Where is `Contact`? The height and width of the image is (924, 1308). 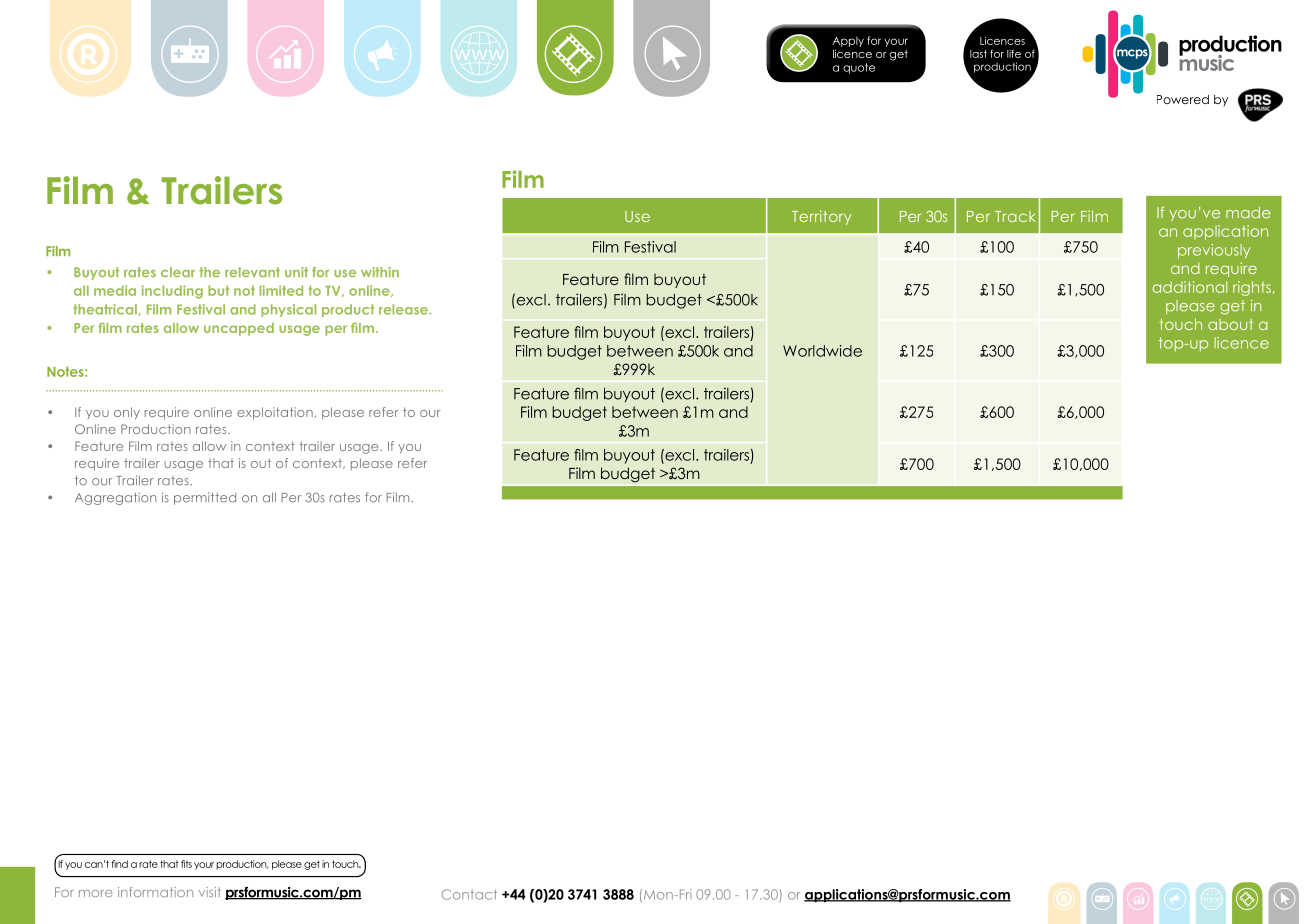
Contact is located at coordinates (469, 894).
